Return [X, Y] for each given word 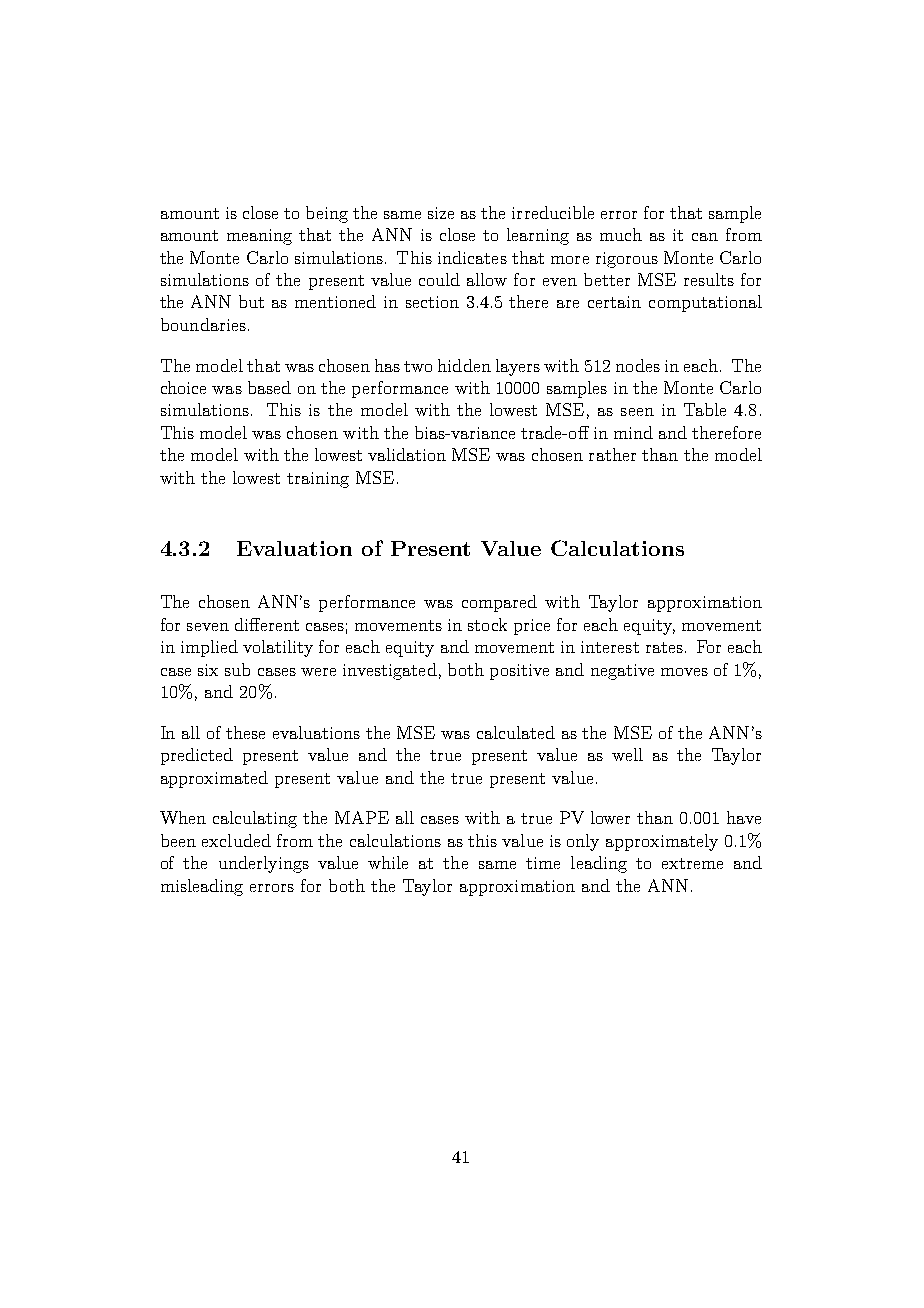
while [388, 862]
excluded [236, 840]
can [705, 237]
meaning [259, 237]
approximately [662, 842]
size [441, 213]
